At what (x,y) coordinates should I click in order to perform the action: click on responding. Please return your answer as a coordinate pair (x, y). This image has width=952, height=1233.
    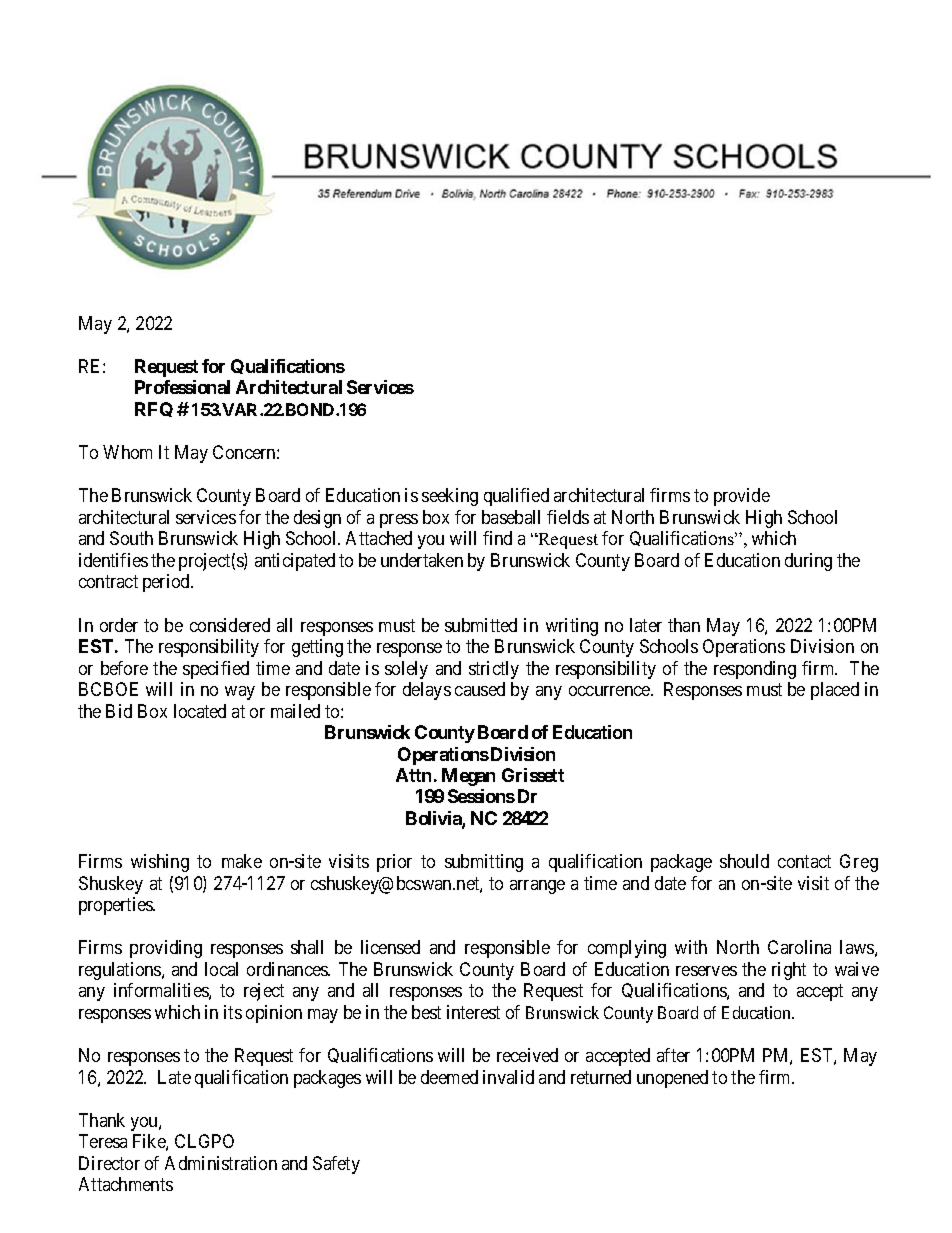
    Looking at the image, I should click on (755, 670).
